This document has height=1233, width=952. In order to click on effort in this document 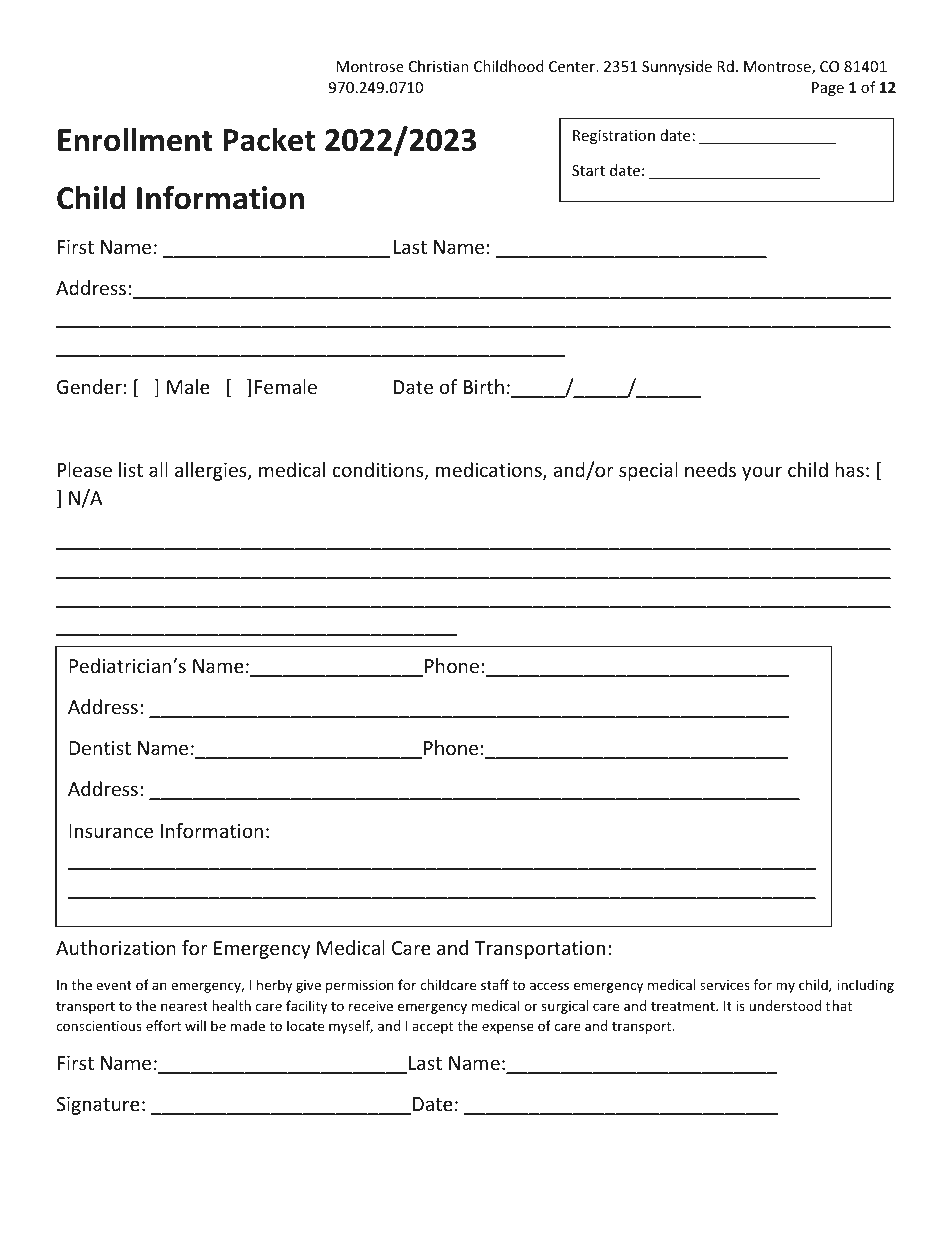, I will do `click(163, 1025)`.
